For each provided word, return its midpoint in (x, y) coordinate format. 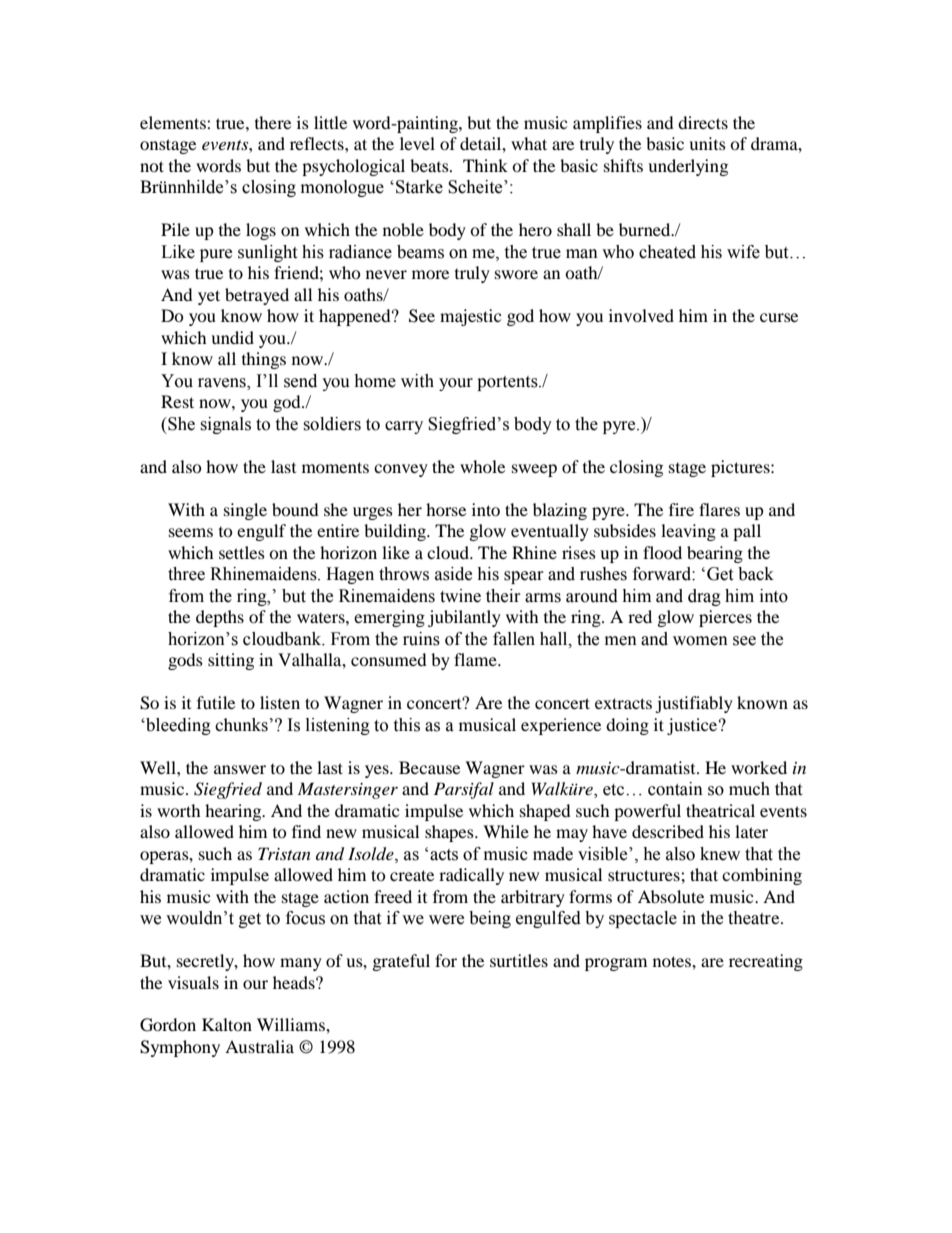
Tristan (284, 853)
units (707, 143)
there (273, 122)
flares (719, 509)
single (245, 511)
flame (476, 659)
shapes (450, 833)
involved (641, 315)
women (700, 641)
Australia (259, 1046)
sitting (231, 661)
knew (720, 854)
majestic (470, 317)
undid (232, 337)
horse (446, 509)
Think (485, 165)
